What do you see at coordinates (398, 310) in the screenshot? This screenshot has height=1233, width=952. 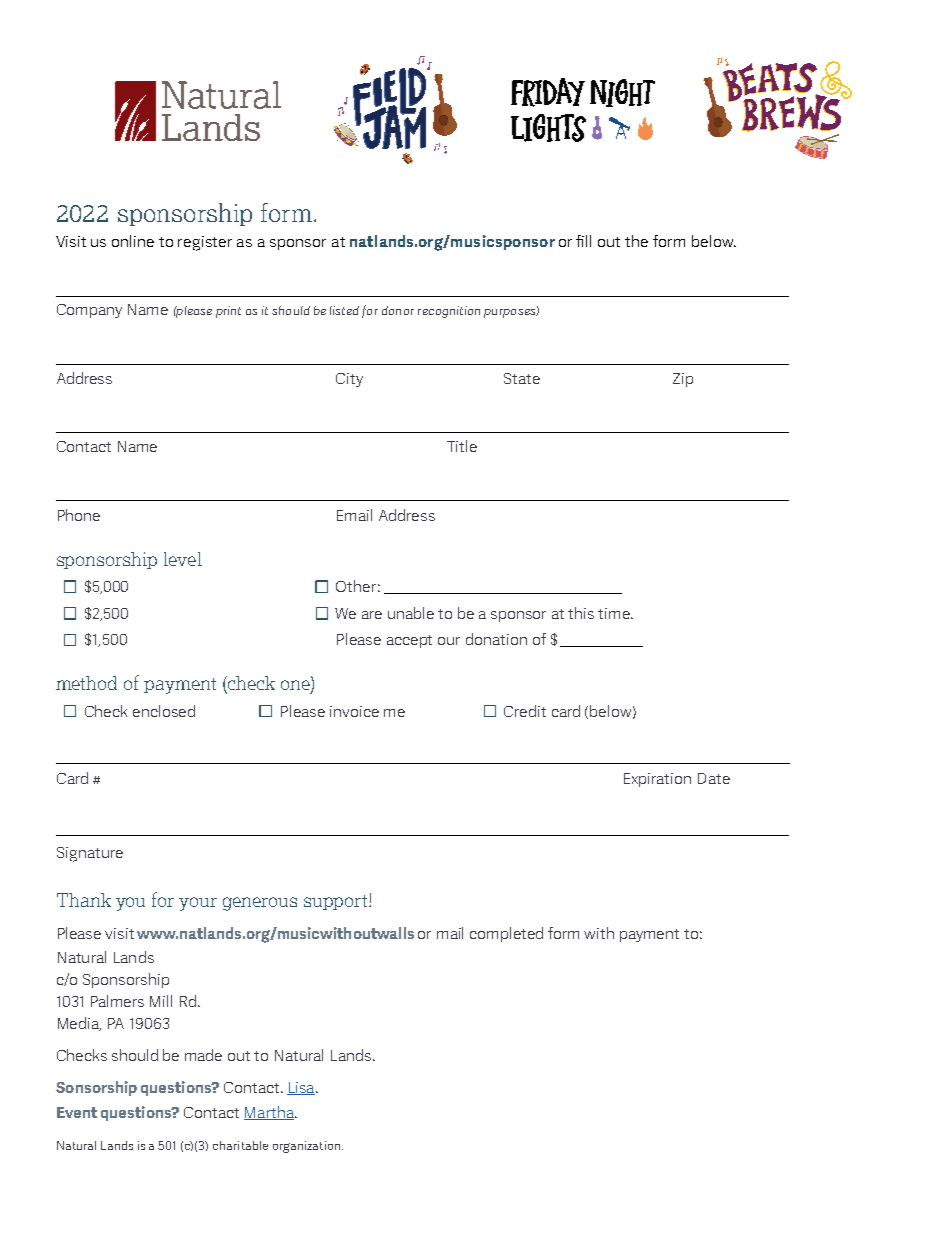 I see `donor` at bounding box center [398, 310].
